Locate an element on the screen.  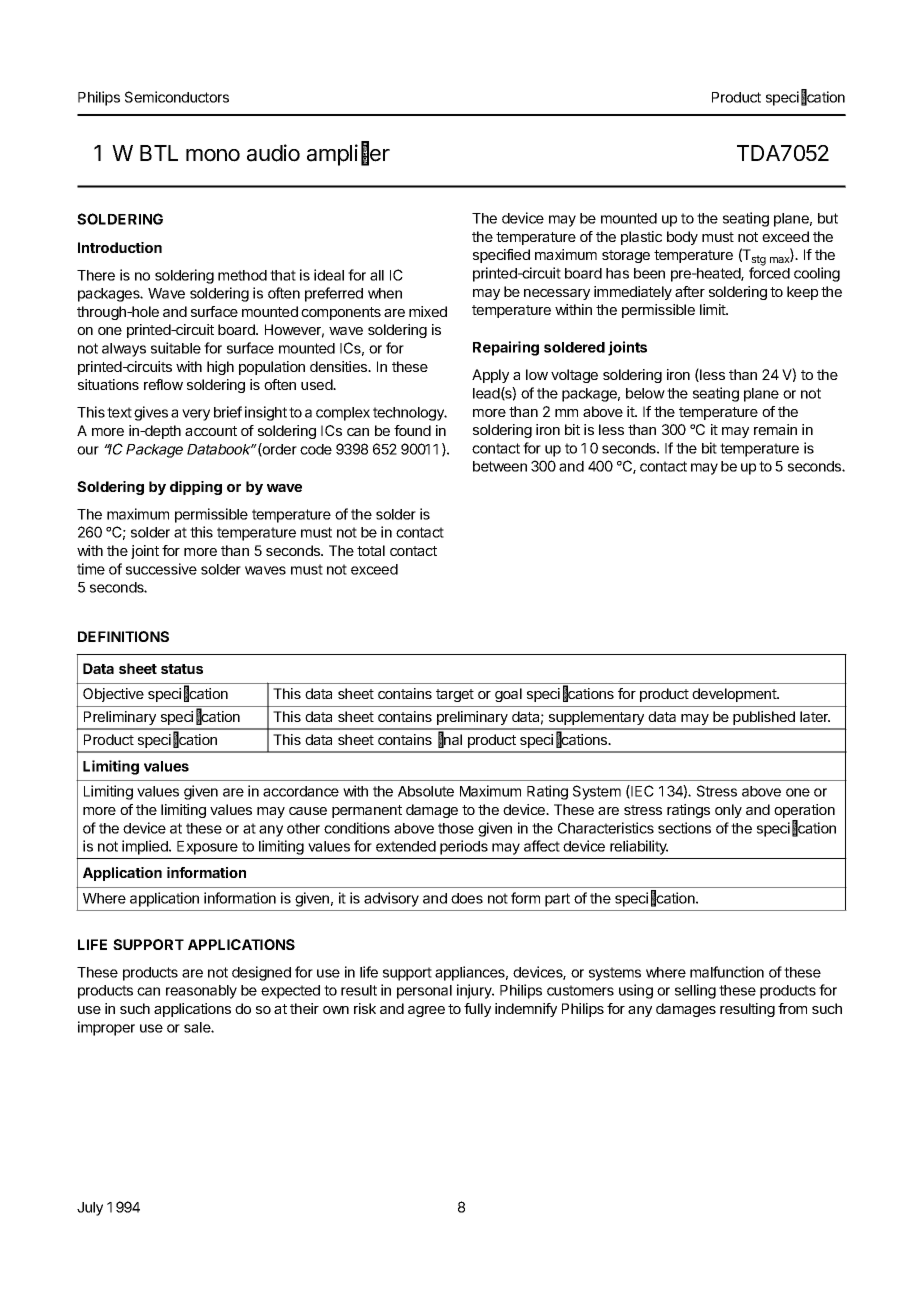
target is located at coordinates (455, 695).
